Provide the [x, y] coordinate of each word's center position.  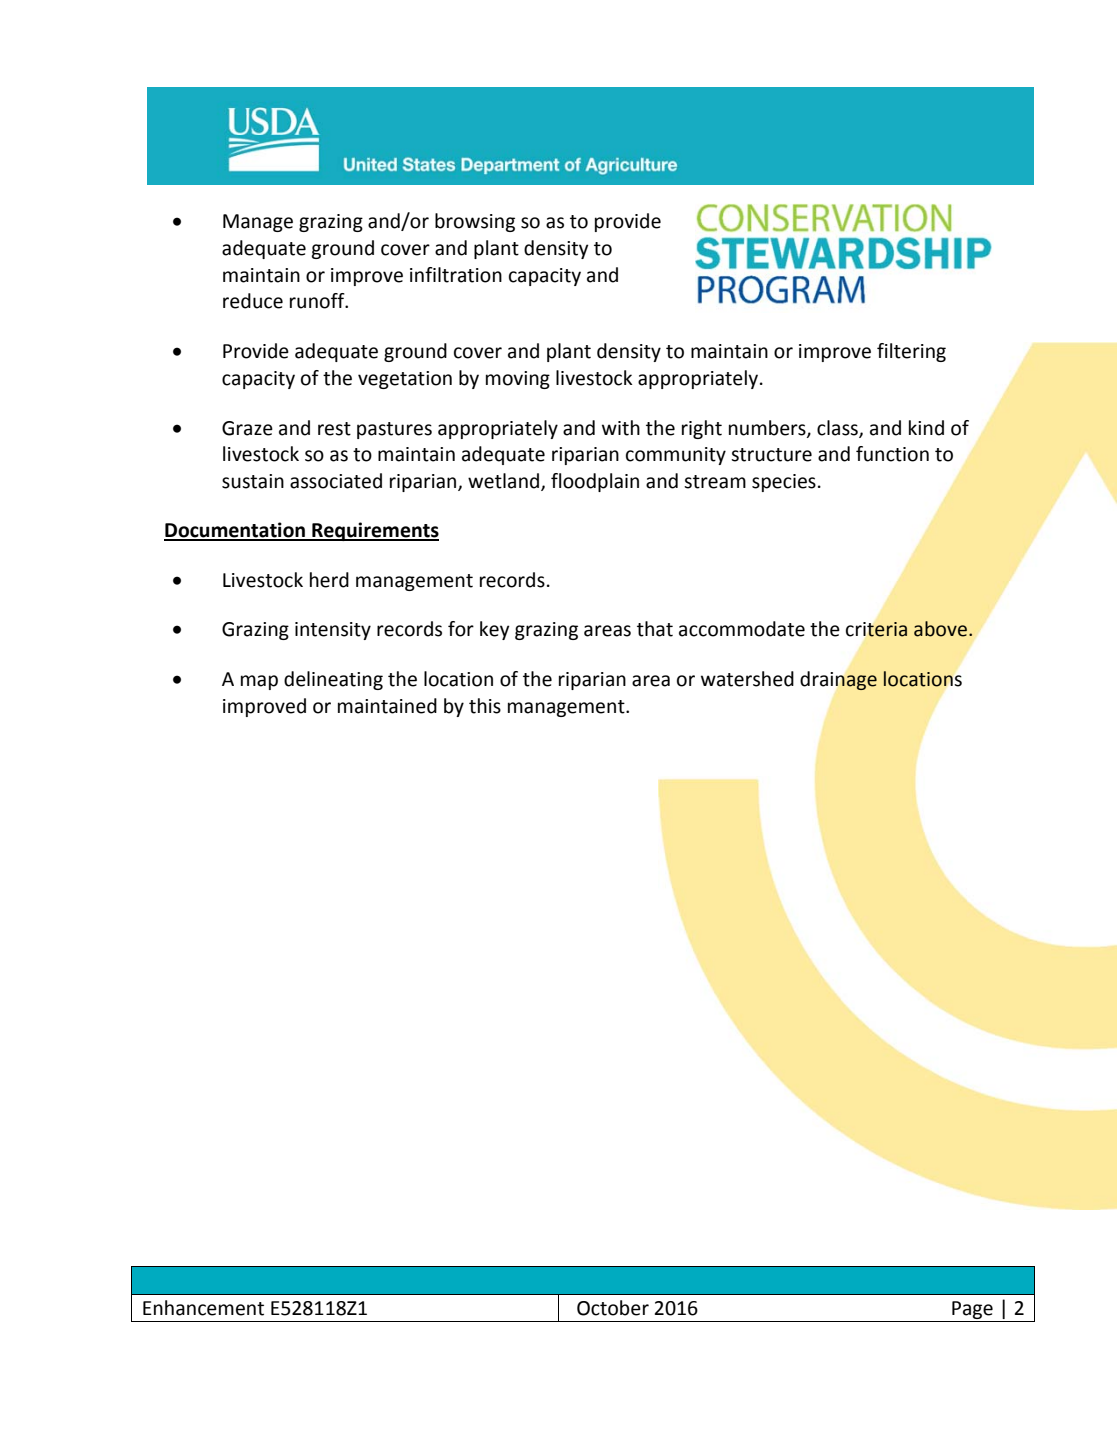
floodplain [595, 482]
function [892, 454]
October [613, 1308]
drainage [838, 681]
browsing [475, 222]
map [259, 682]
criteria [876, 629]
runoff [318, 301]
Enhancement [203, 1308]
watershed [747, 679]
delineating [333, 680]
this [485, 706]
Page [972, 1311]
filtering [911, 352]
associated [336, 481]
